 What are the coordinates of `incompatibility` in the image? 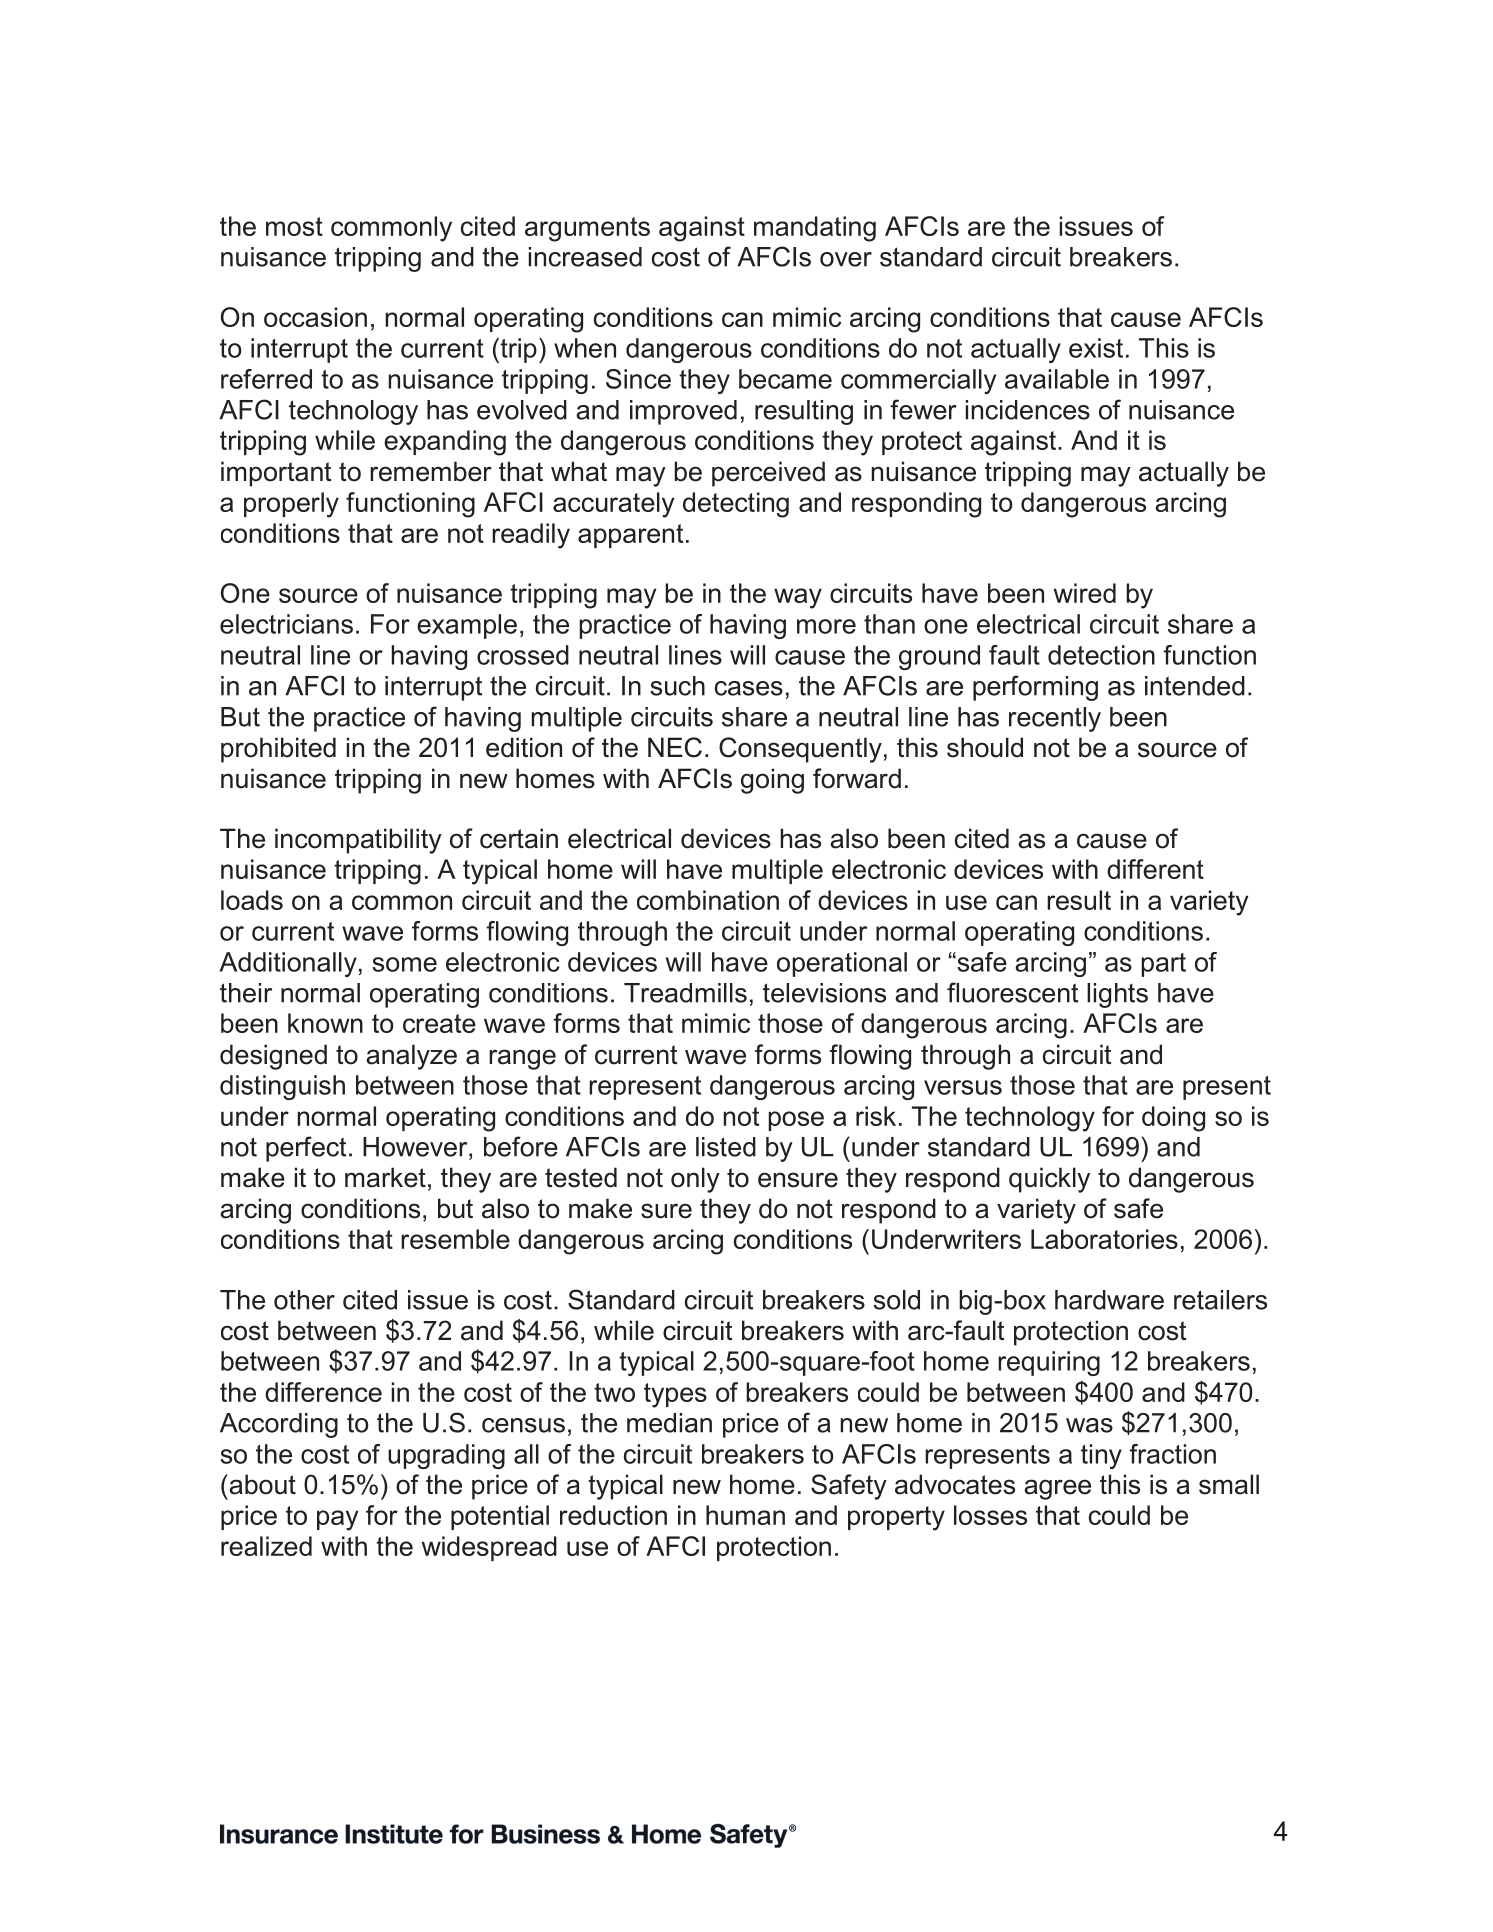 It's located at (358, 841).
